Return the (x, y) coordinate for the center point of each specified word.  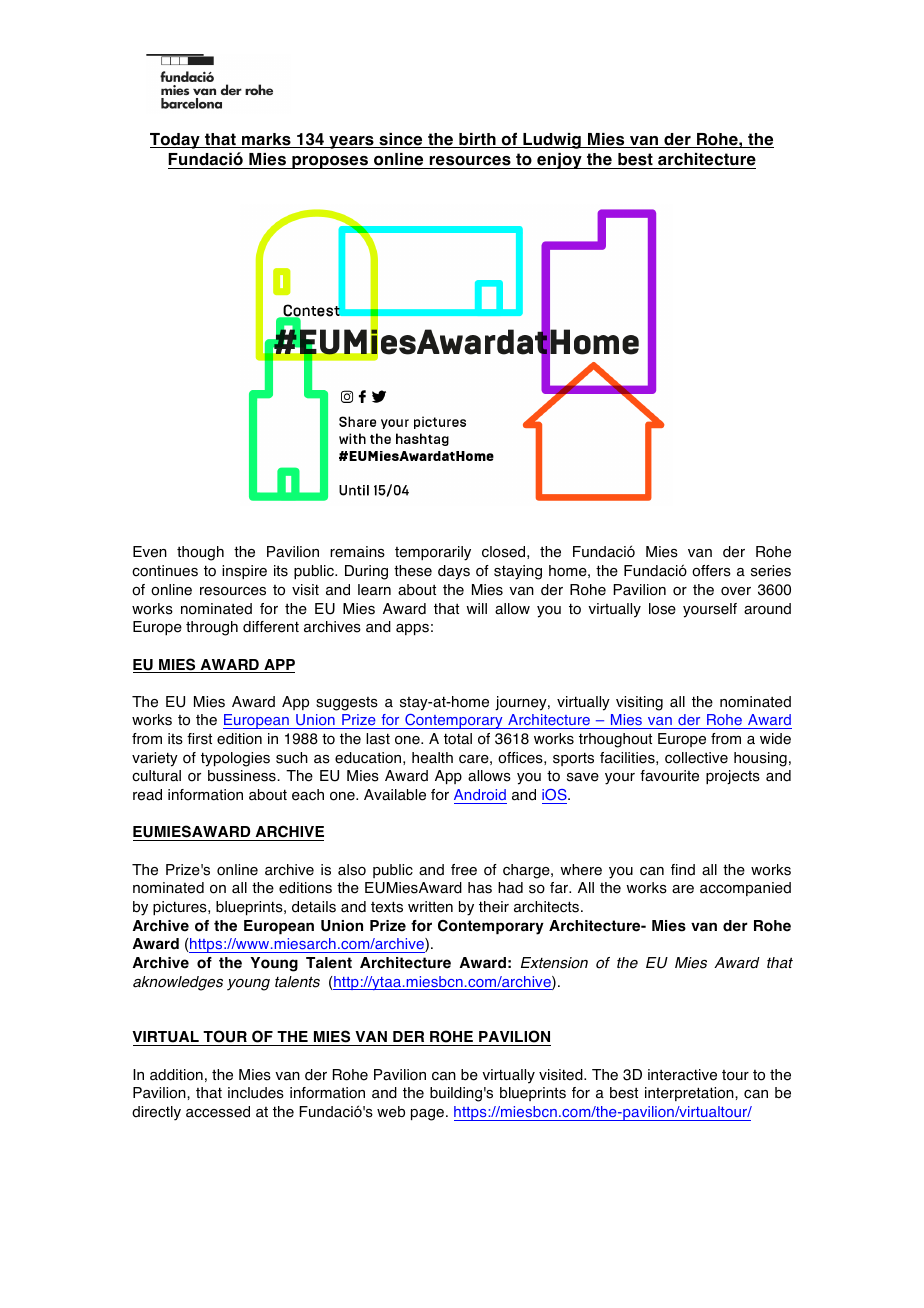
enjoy (559, 161)
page (427, 1115)
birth (477, 140)
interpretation (690, 1094)
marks (266, 140)
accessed (218, 1112)
